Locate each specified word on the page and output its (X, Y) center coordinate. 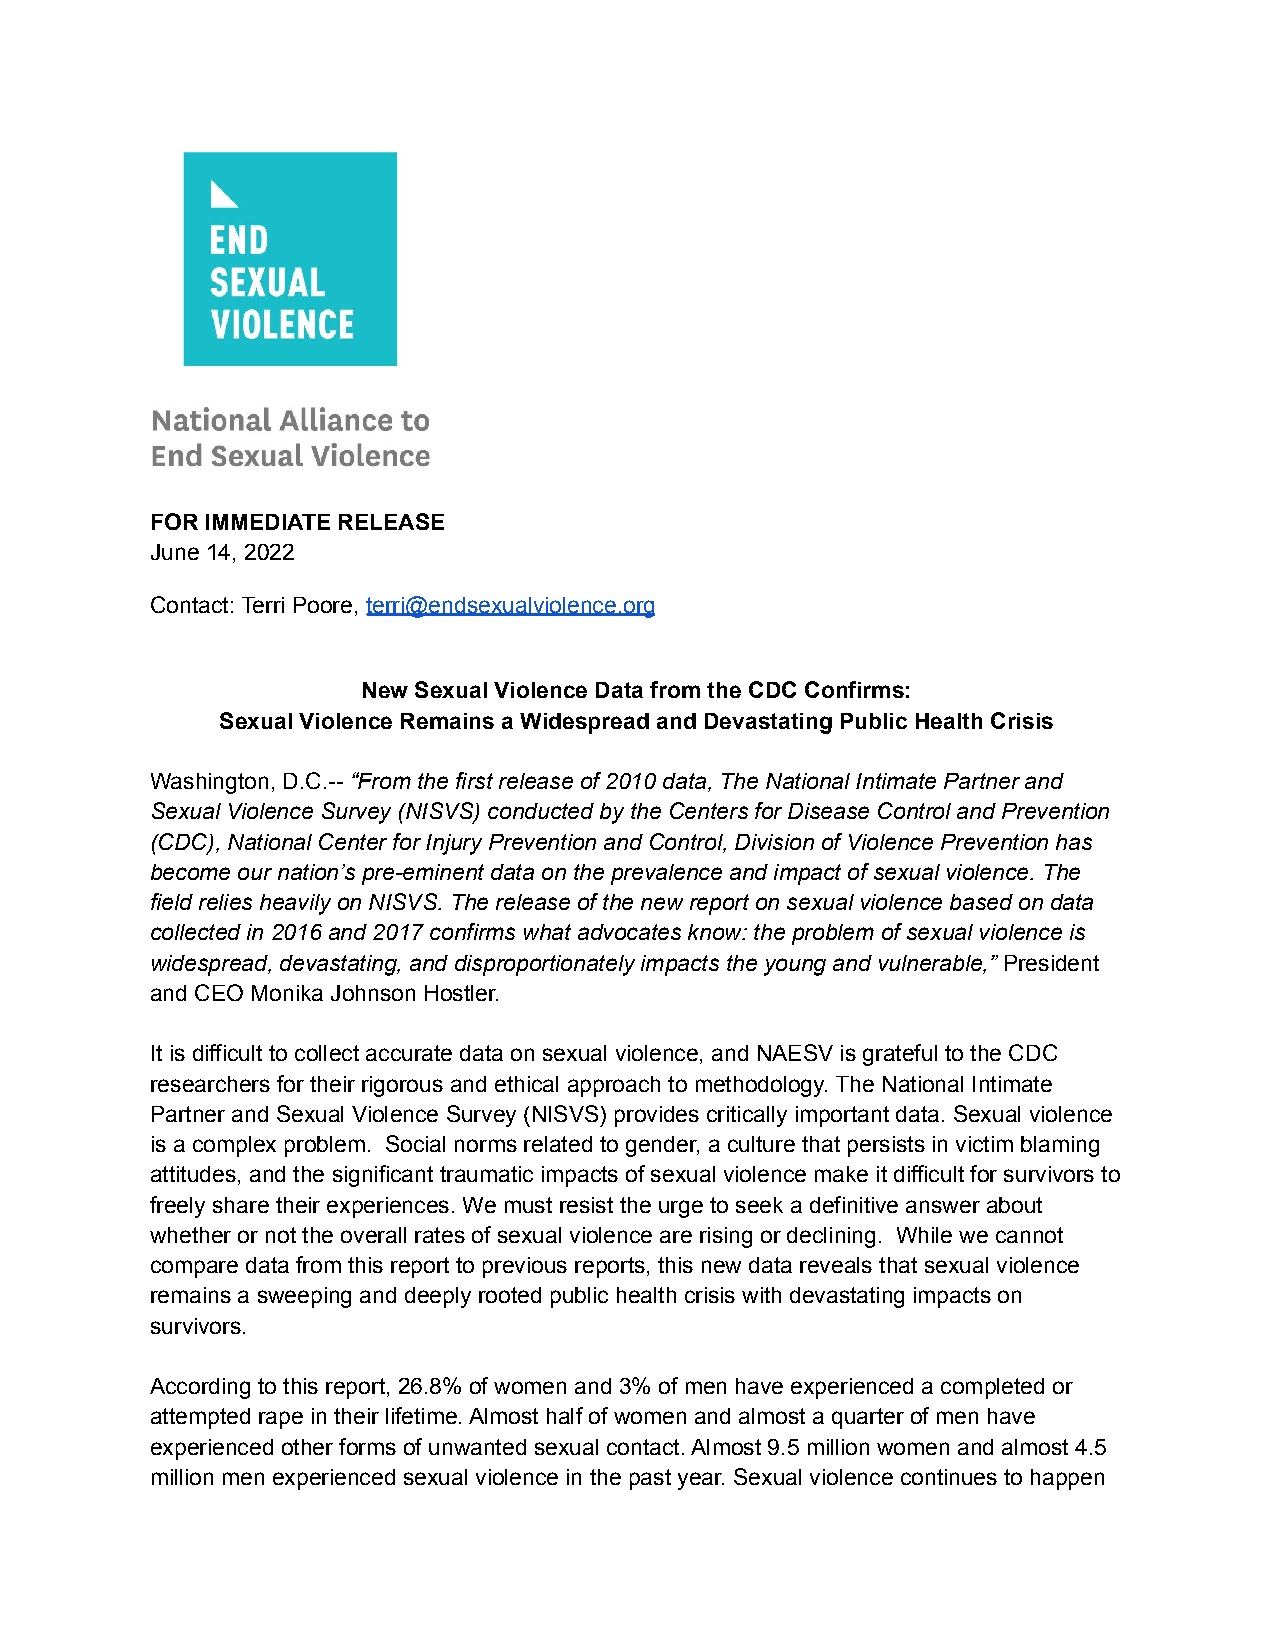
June (175, 552)
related (558, 1144)
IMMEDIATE (268, 522)
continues (949, 1477)
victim (984, 1144)
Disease (828, 811)
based (981, 902)
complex (234, 1146)
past (650, 1479)
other (307, 1447)
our (255, 873)
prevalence (666, 874)
